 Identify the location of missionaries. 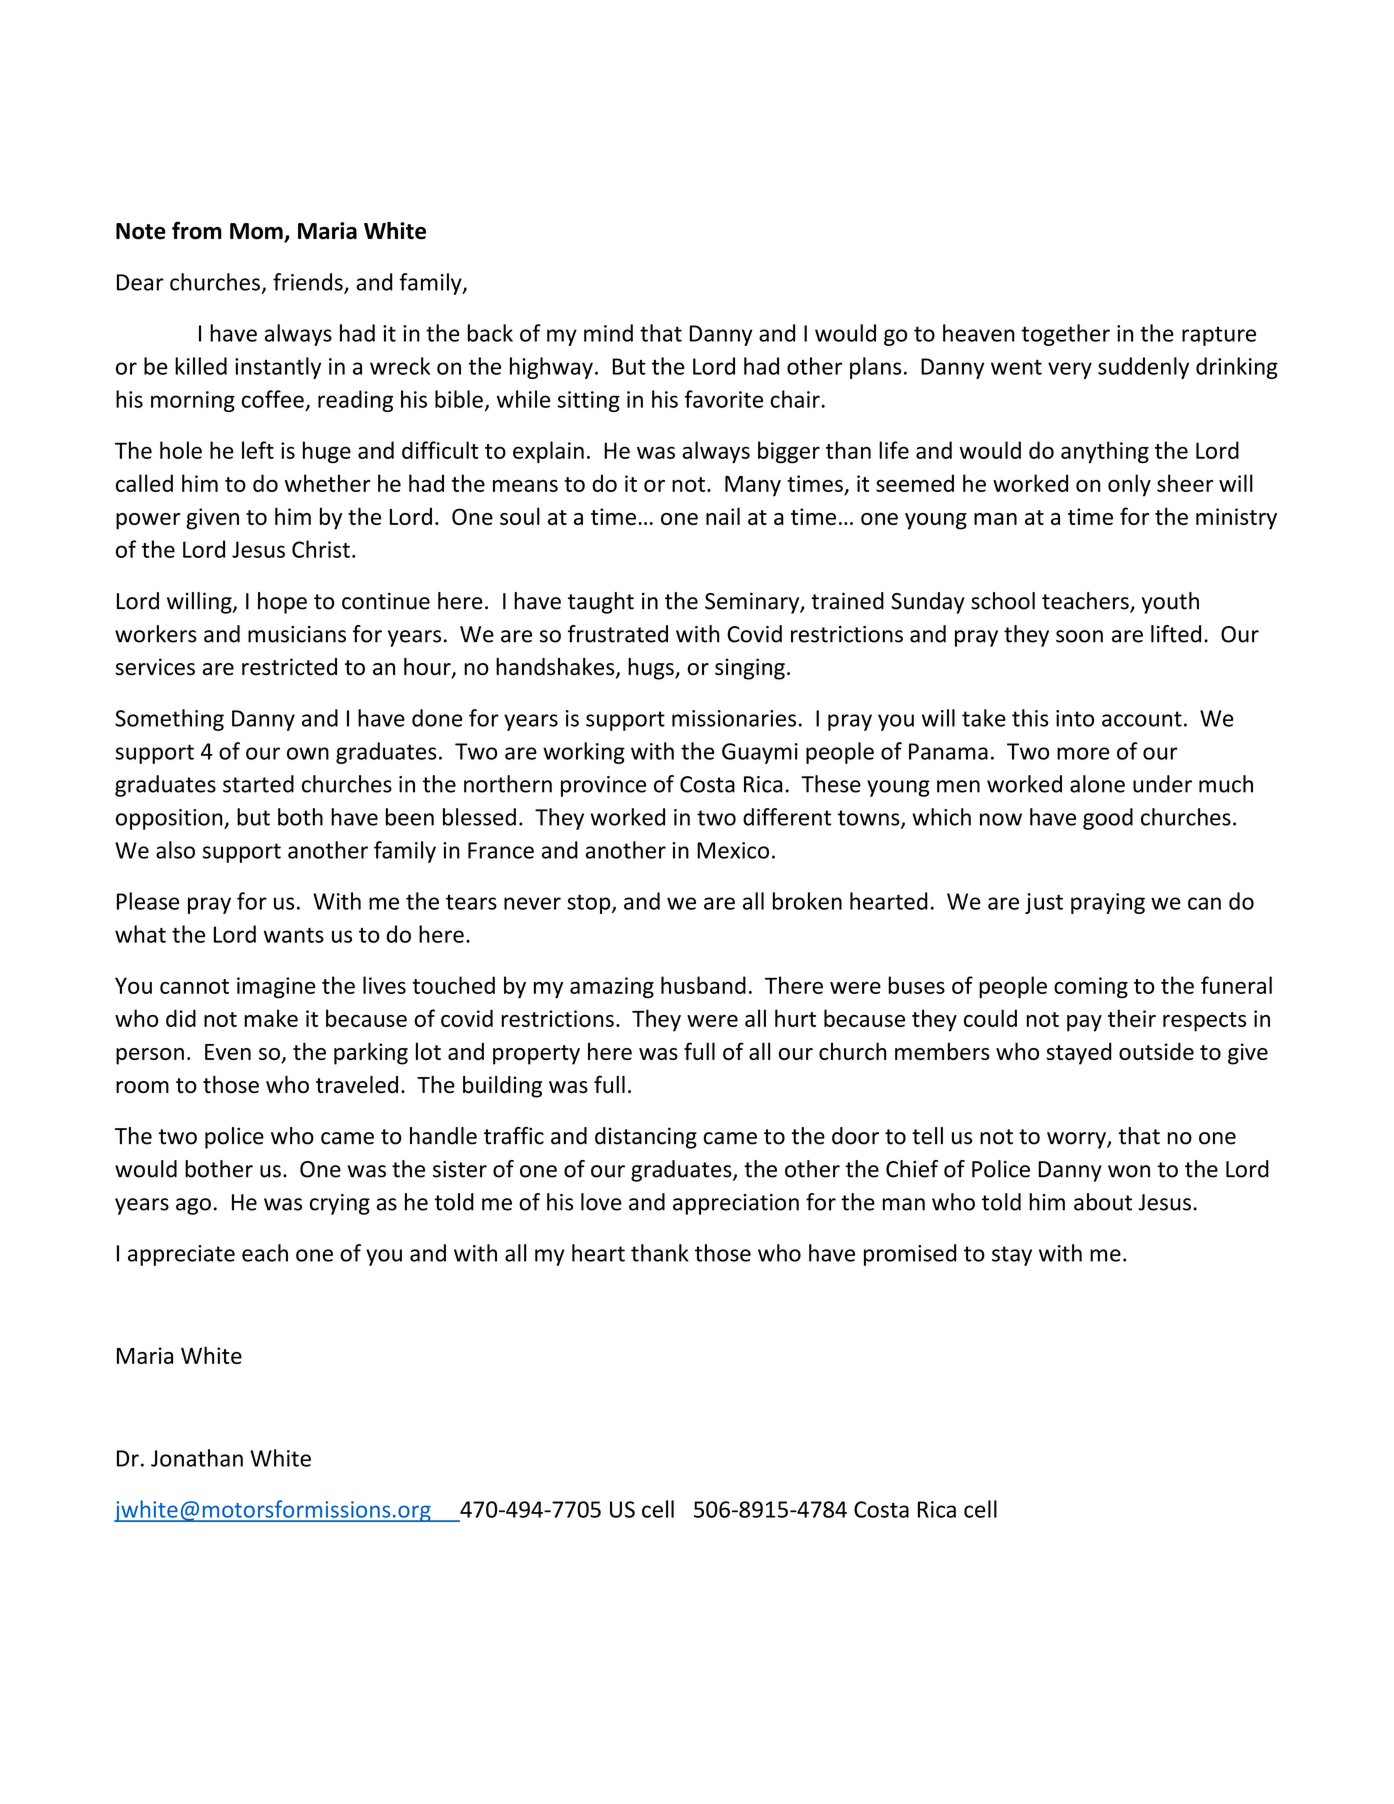
(734, 718).
